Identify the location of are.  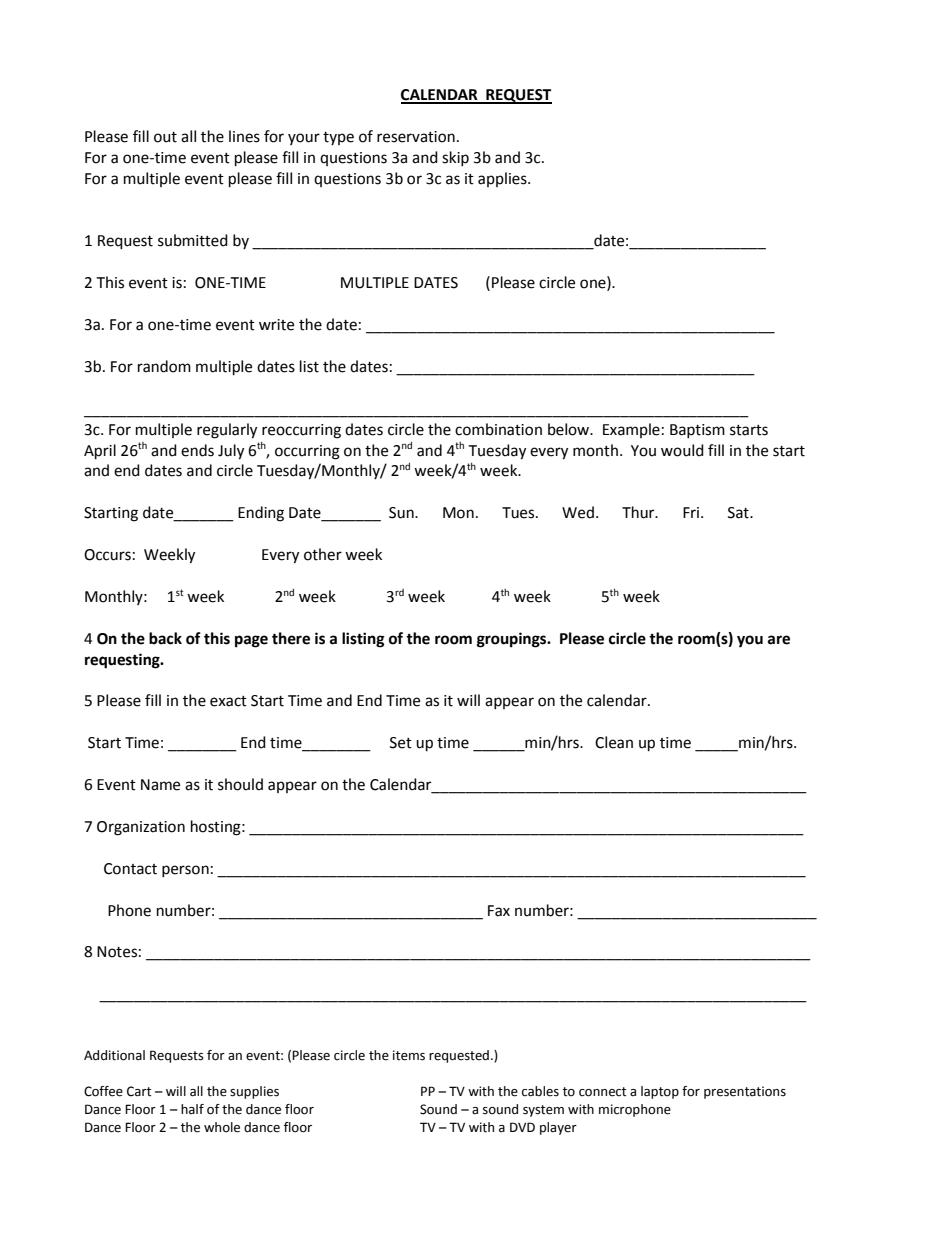
(779, 640).
